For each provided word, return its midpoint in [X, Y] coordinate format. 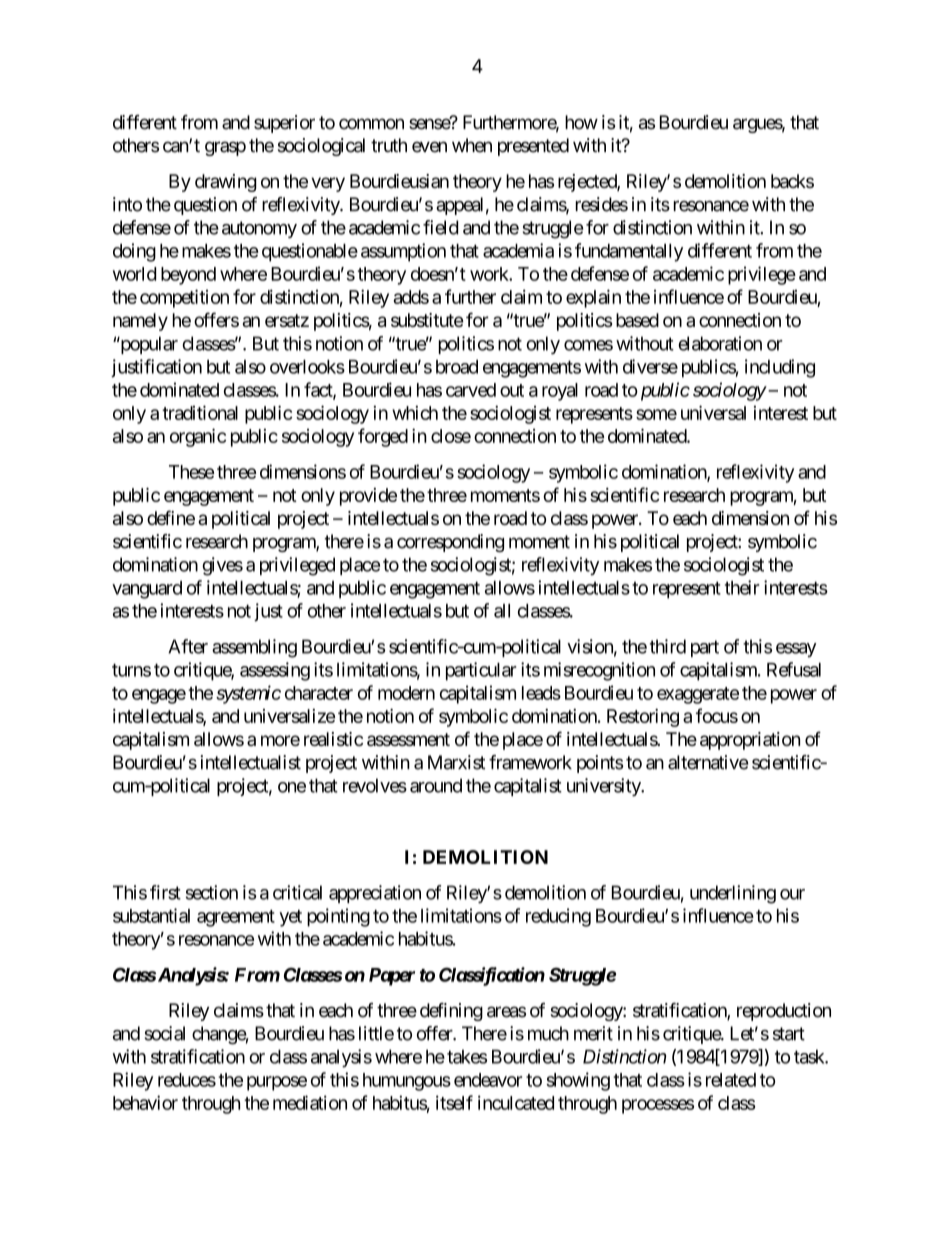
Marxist [456, 762]
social [165, 1033]
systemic [248, 694]
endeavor [488, 1080]
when [472, 145]
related [731, 1080]
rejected [588, 183]
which [415, 413]
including [780, 368]
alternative [708, 762]
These [191, 472]
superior [284, 124]
